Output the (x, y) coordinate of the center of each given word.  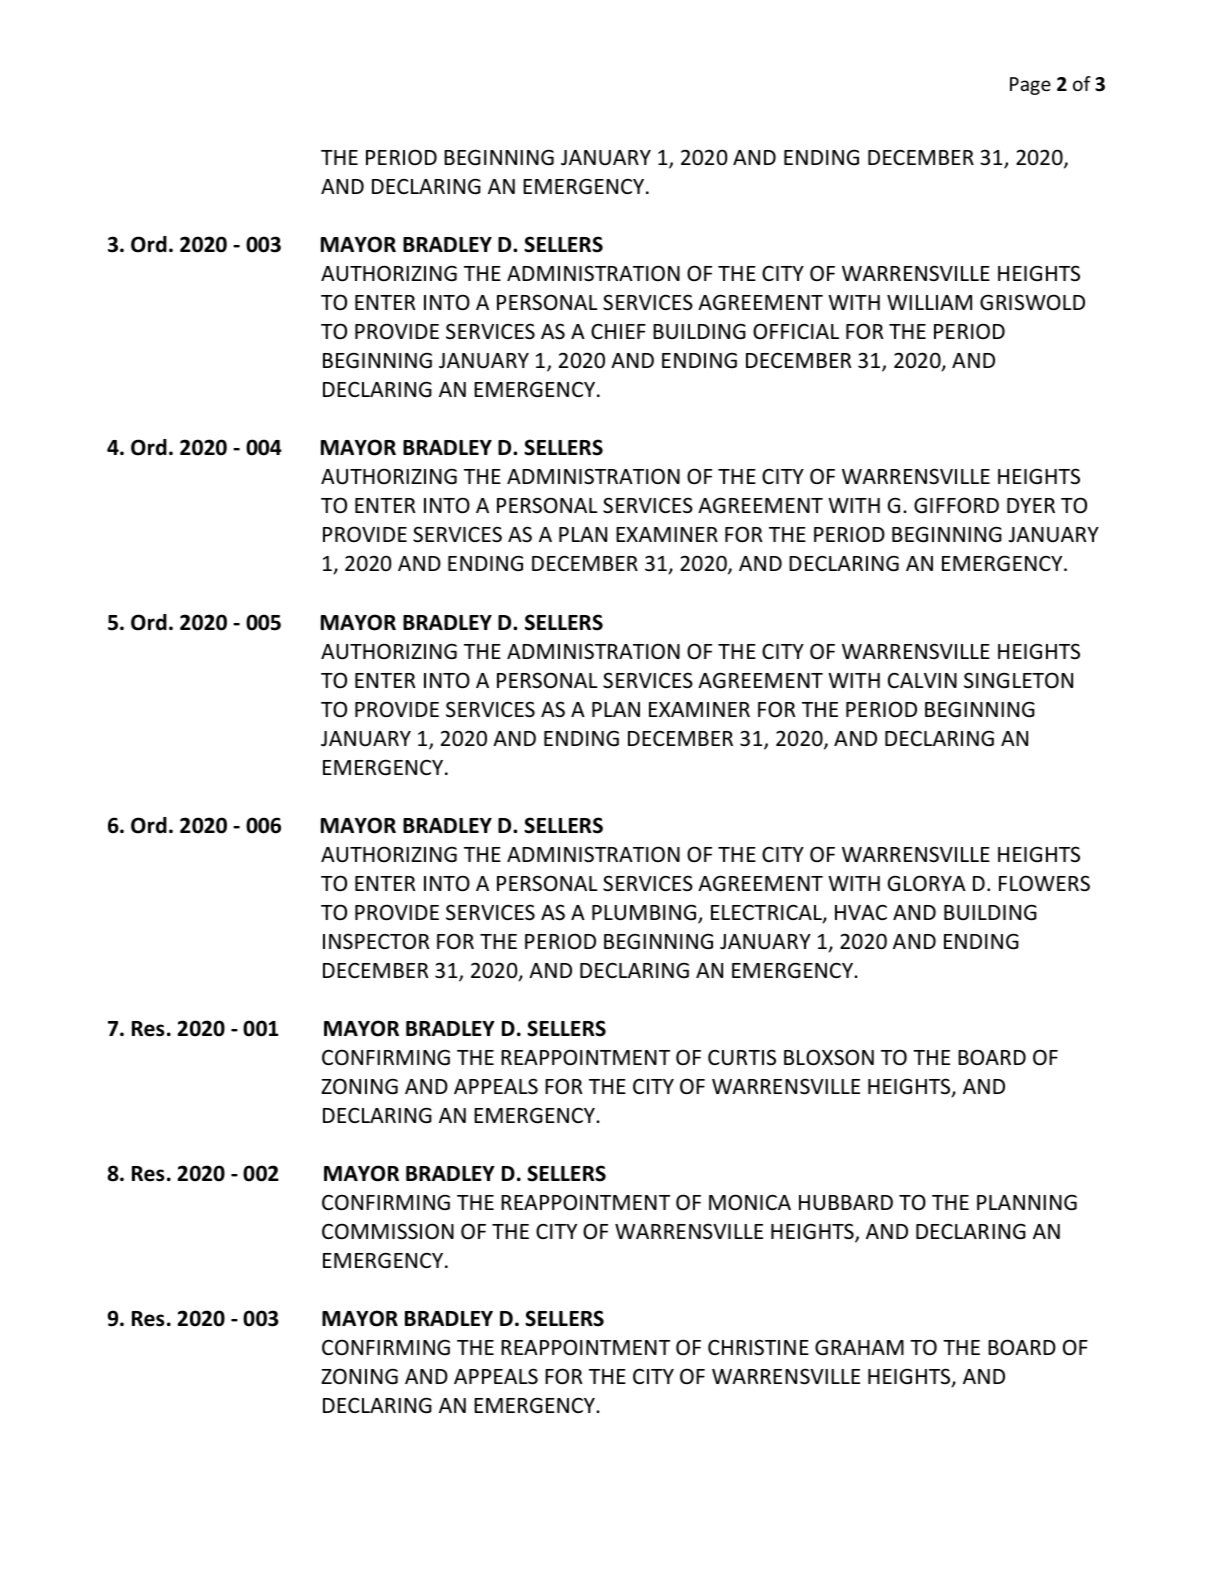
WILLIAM (929, 302)
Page (1030, 86)
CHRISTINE (758, 1347)
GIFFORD (956, 505)
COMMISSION (388, 1231)
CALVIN (922, 680)
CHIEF (618, 331)
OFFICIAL (796, 331)
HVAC (861, 912)
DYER (1031, 505)
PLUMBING (645, 913)
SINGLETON (1018, 680)
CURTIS (742, 1057)
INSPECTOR (376, 941)
